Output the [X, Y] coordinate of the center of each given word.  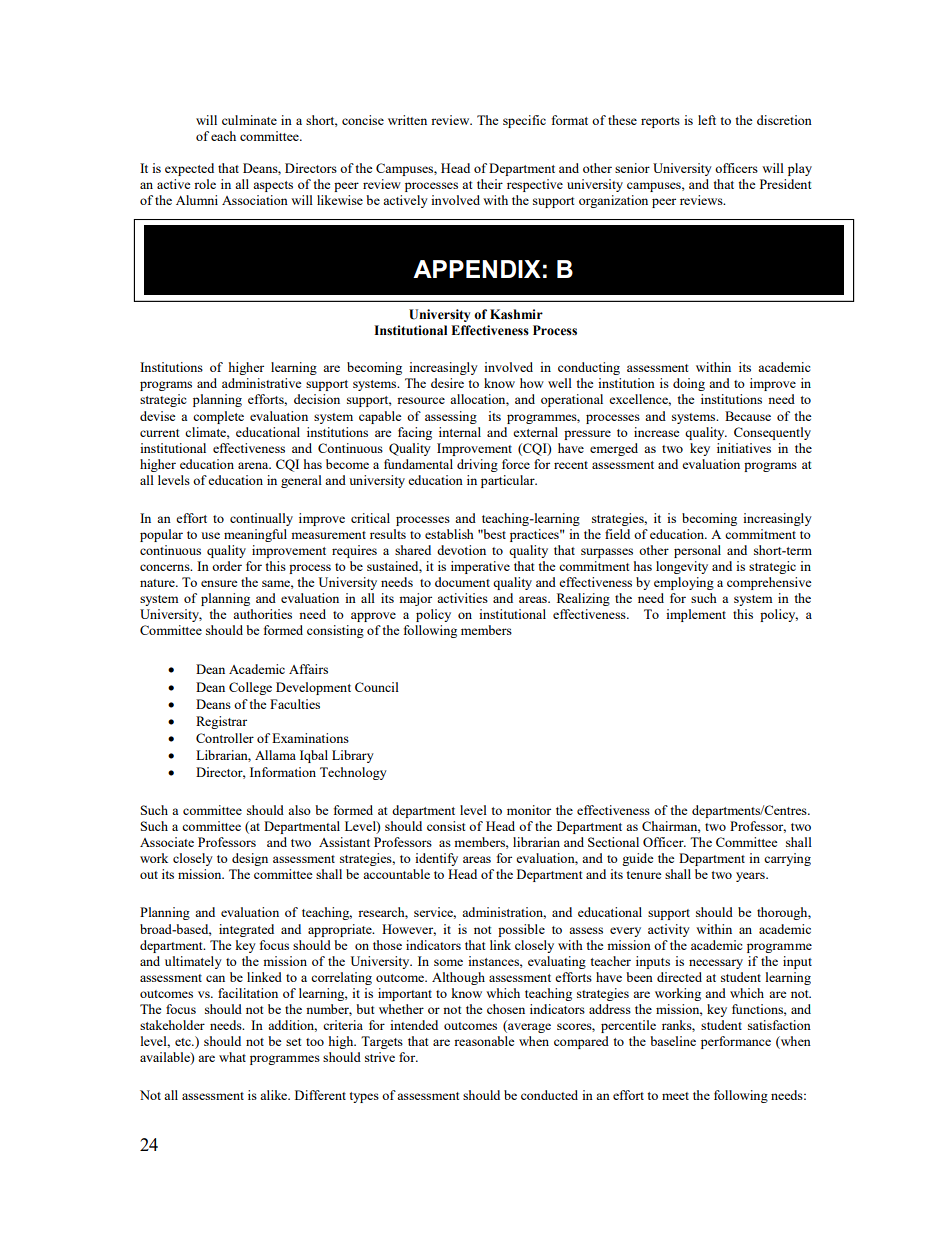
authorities [262, 614]
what [232, 1057]
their [490, 184]
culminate [249, 120]
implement [696, 615]
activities [462, 598]
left [707, 120]
